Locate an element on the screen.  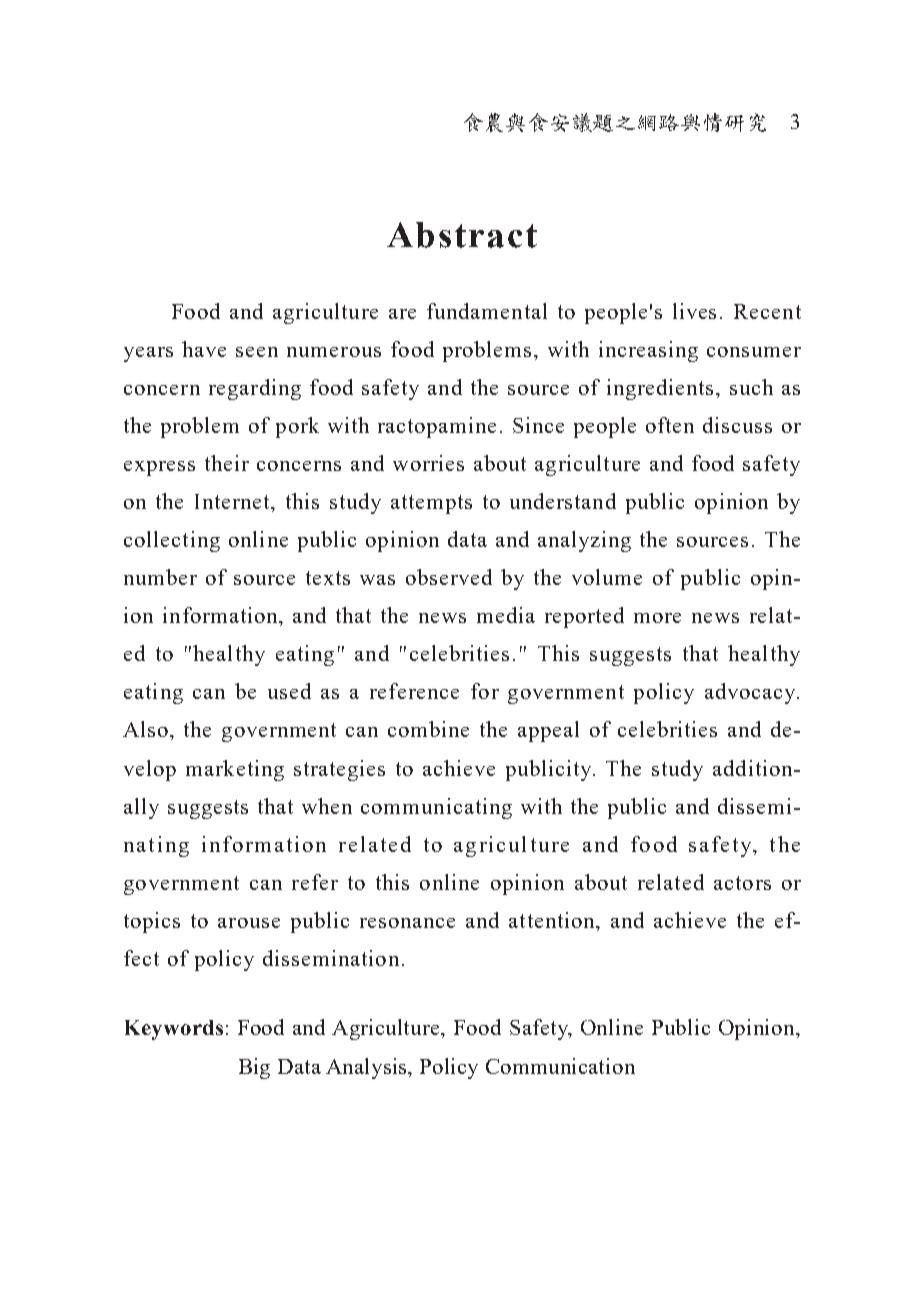
have is located at coordinates (204, 349).
